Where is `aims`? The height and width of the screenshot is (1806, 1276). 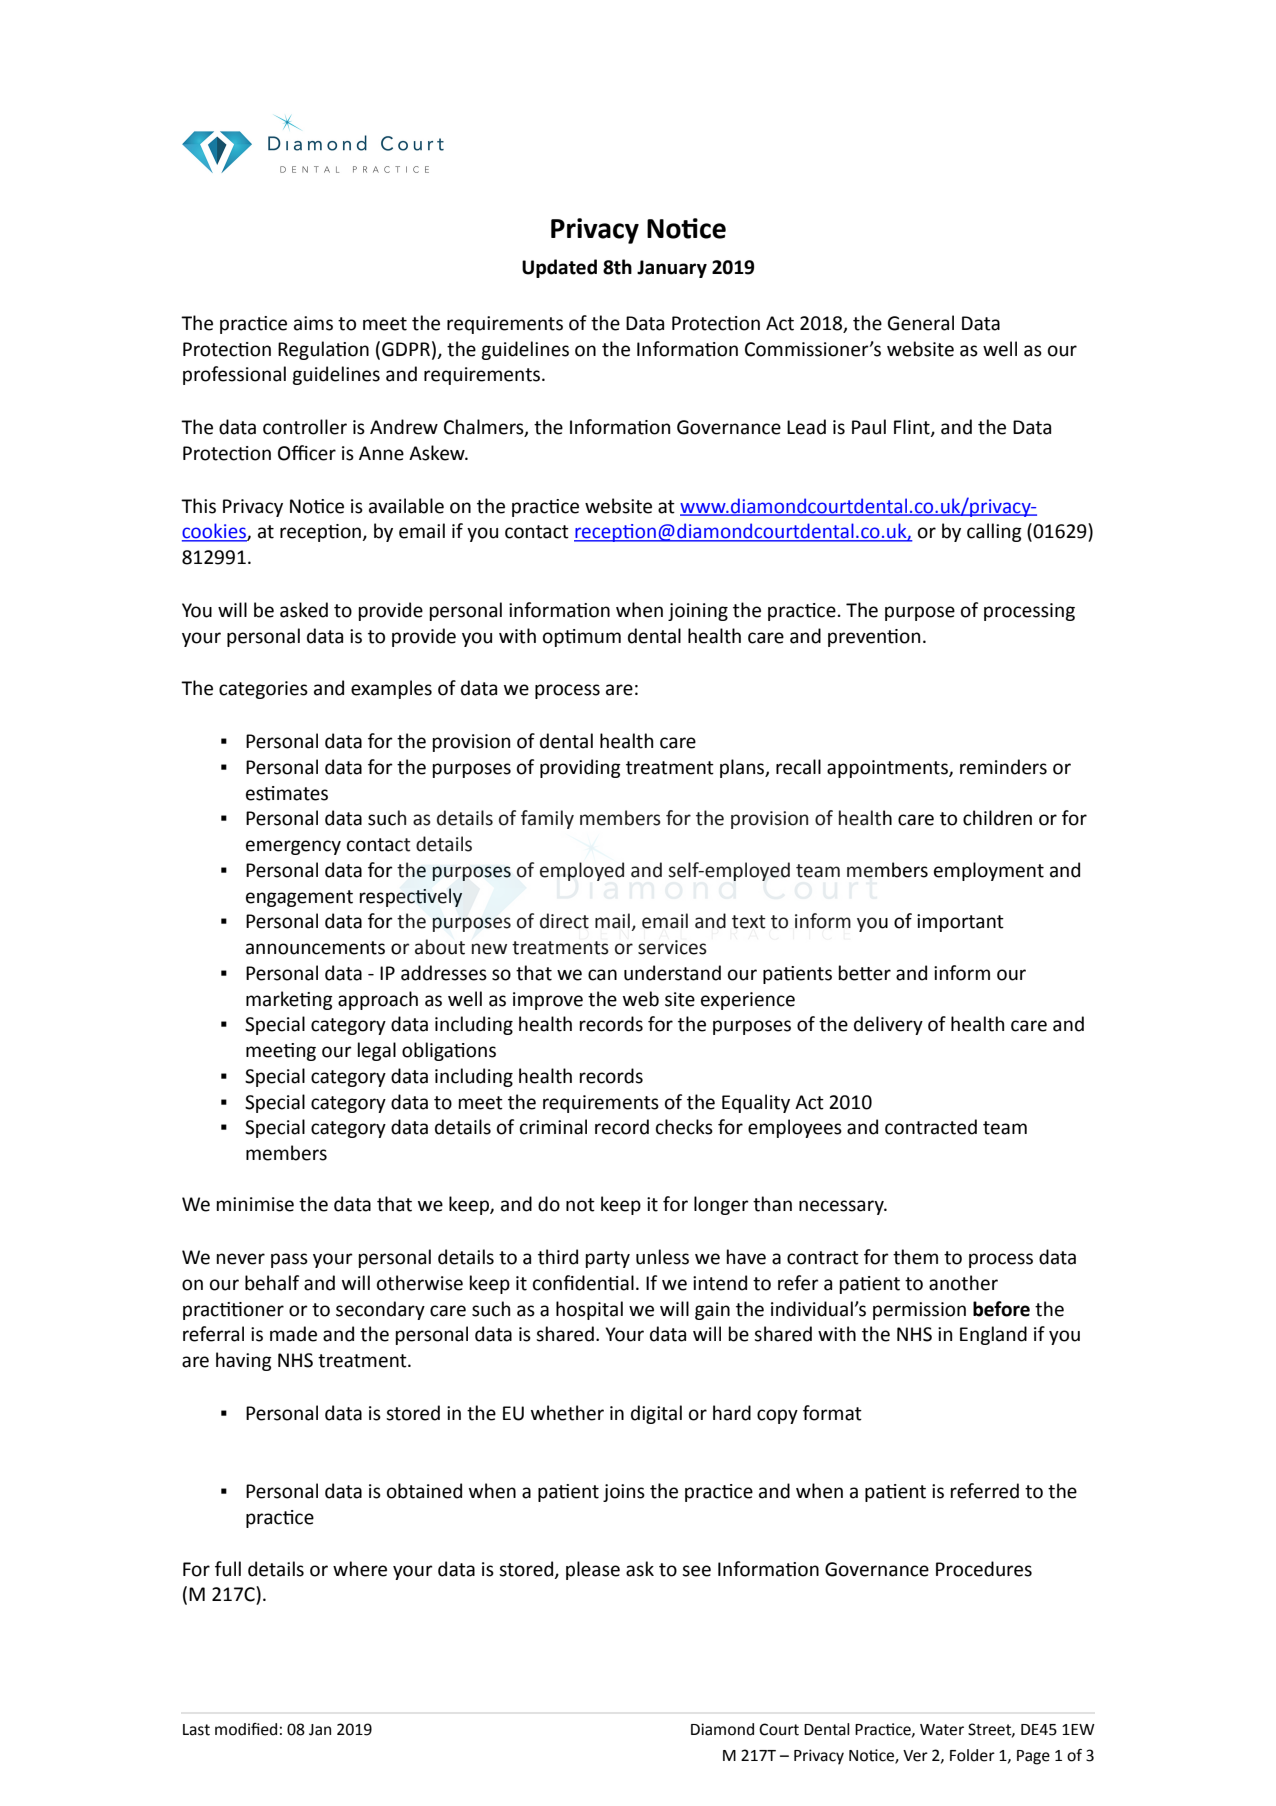
aims is located at coordinates (313, 323).
